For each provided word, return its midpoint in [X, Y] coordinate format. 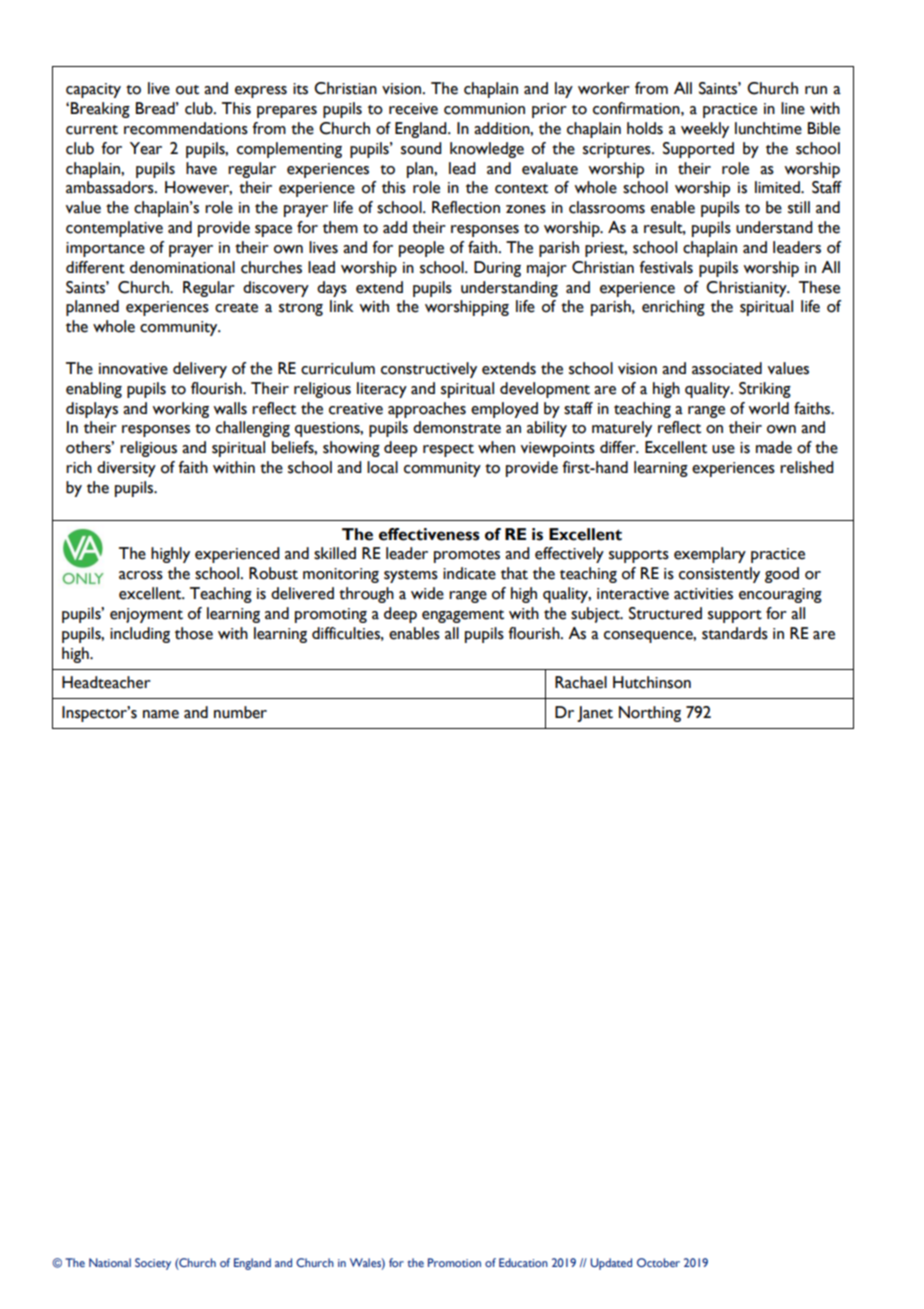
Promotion [454, 1262]
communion [484, 109]
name [161, 714]
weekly [705, 130]
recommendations [186, 128]
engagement [463, 616]
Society [153, 1264]
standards [735, 633]
